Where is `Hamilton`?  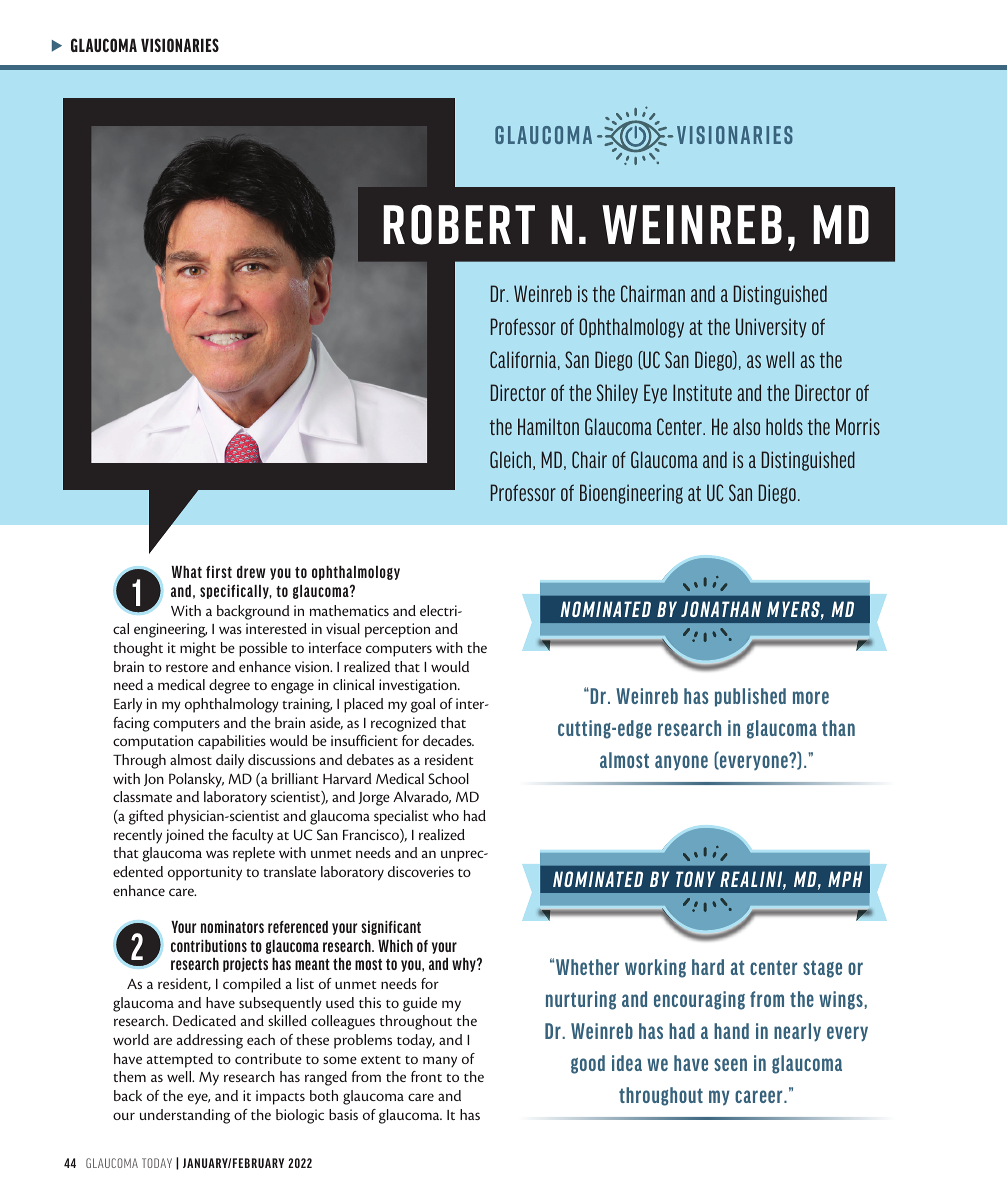
Hamilton is located at coordinates (548, 426).
